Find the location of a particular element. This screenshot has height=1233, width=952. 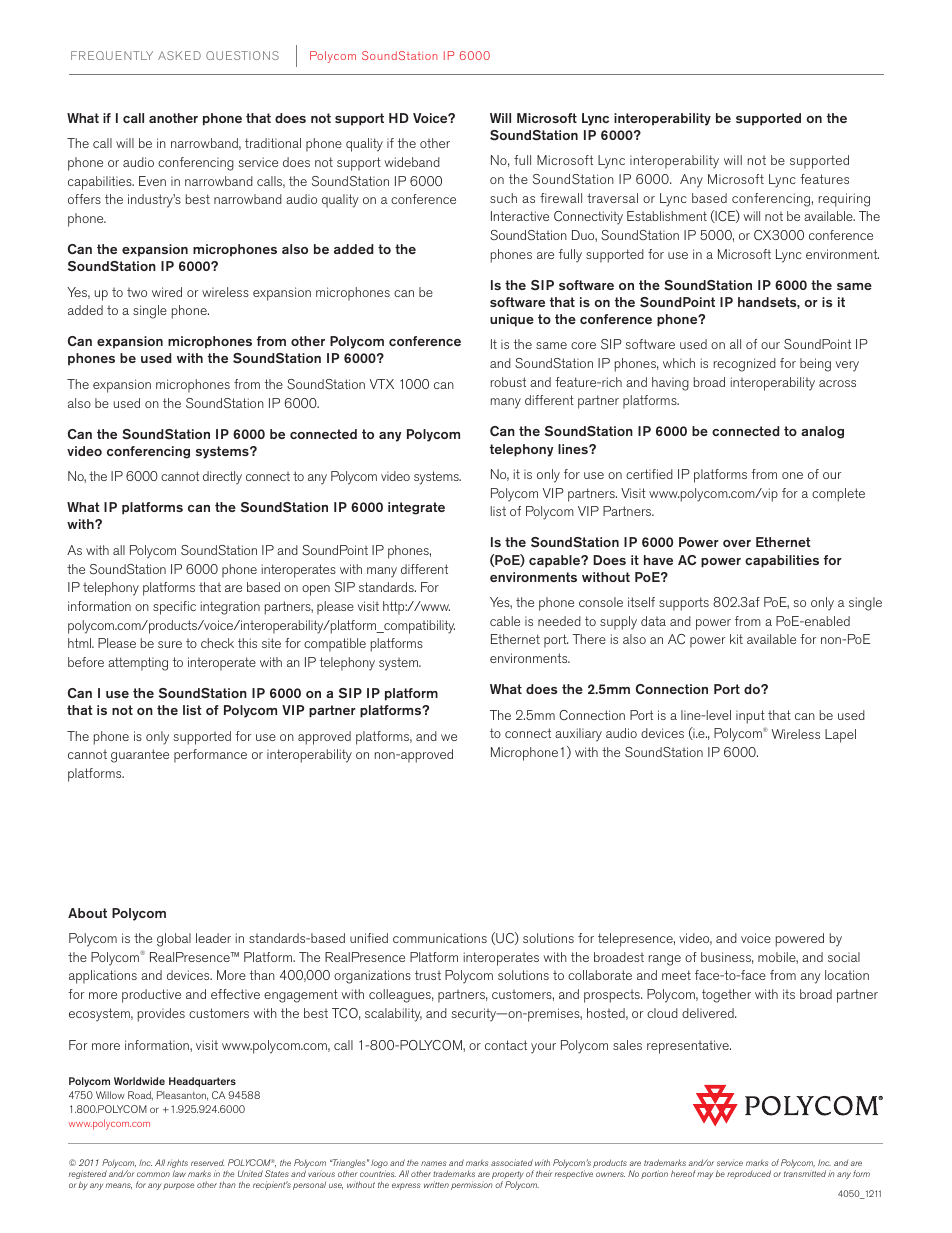

wideband is located at coordinates (412, 162).
